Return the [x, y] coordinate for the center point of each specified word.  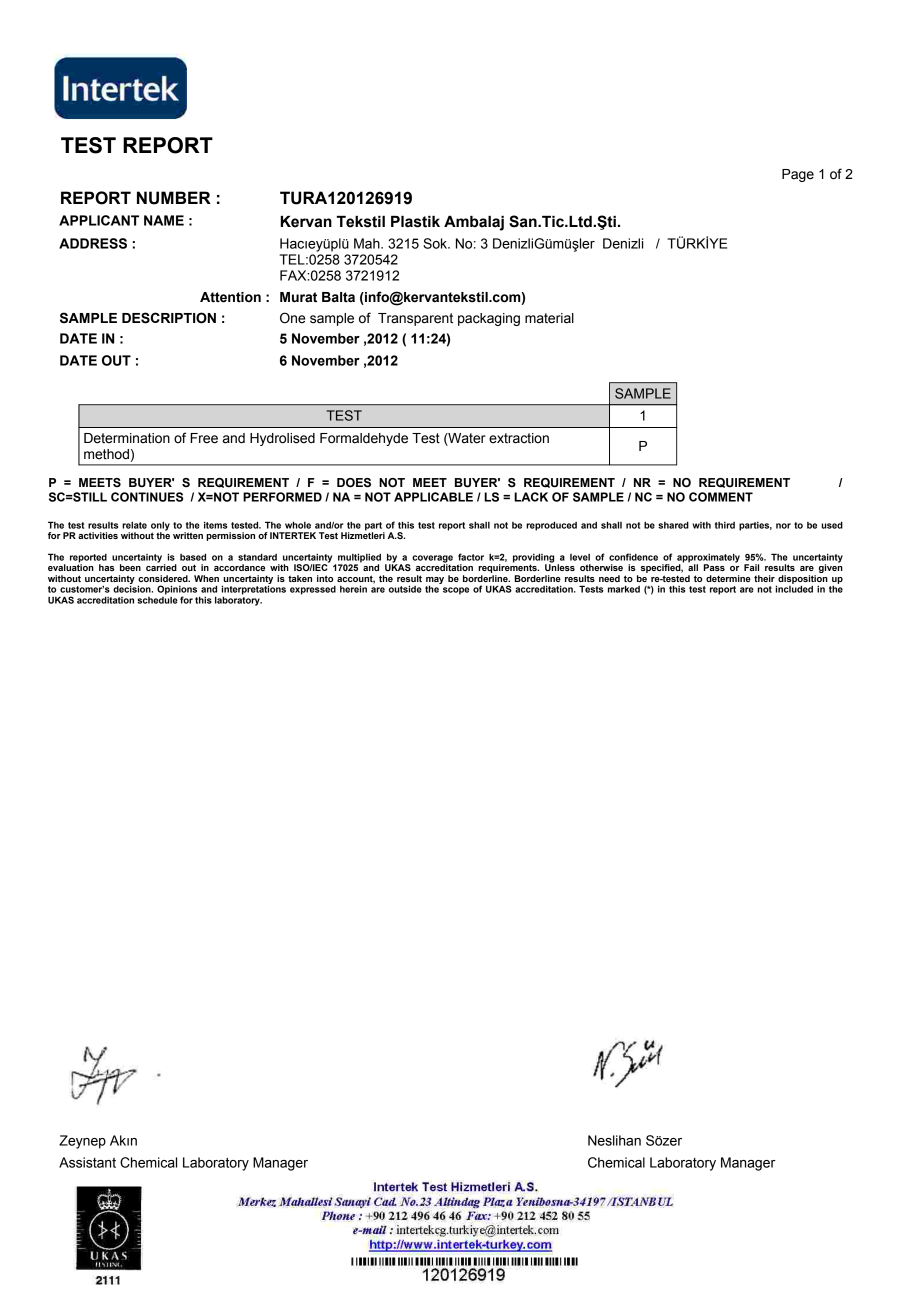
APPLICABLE [433, 497]
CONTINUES [147, 497]
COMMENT [721, 497]
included [794, 588]
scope [456, 591]
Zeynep [82, 1142]
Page [798, 175]
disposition [802, 580]
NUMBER [174, 198]
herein [353, 589]
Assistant [87, 1162]
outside [405, 589]
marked [624, 589]
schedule [157, 599]
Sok [436, 243]
